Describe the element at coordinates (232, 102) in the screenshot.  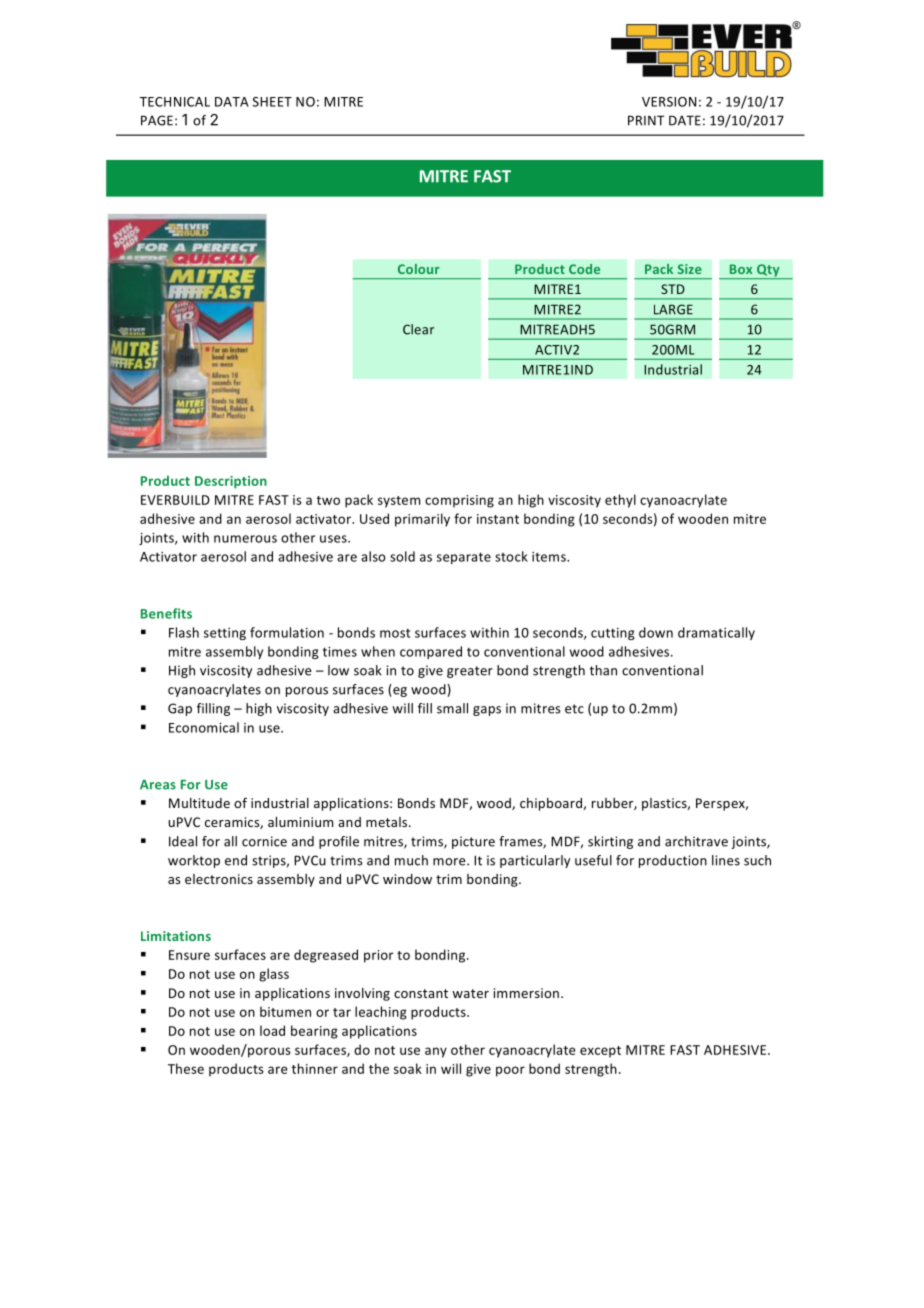
I see `DATA` at that location.
